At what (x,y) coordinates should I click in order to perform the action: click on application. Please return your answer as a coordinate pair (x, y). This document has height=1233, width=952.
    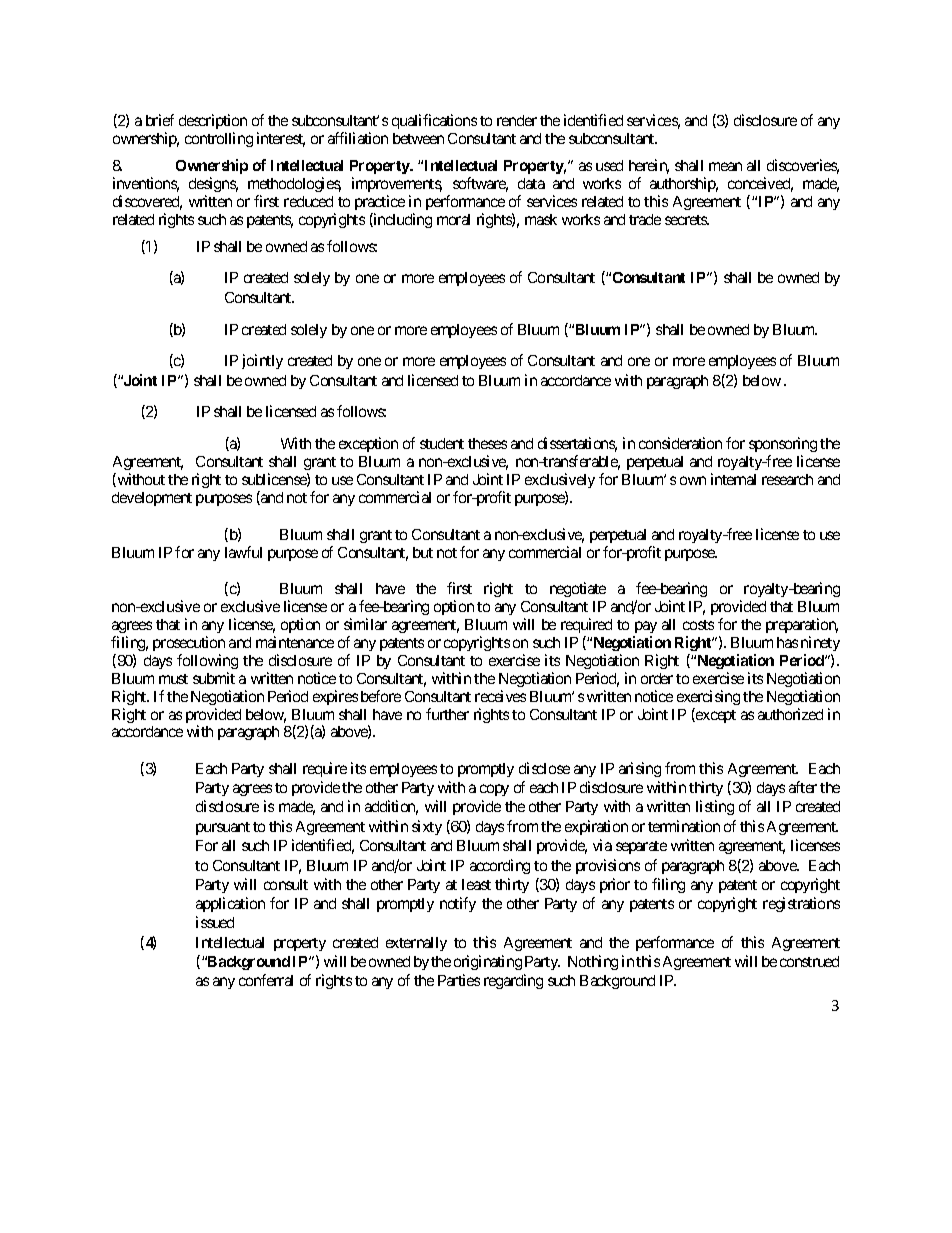
    Looking at the image, I should click on (230, 904).
